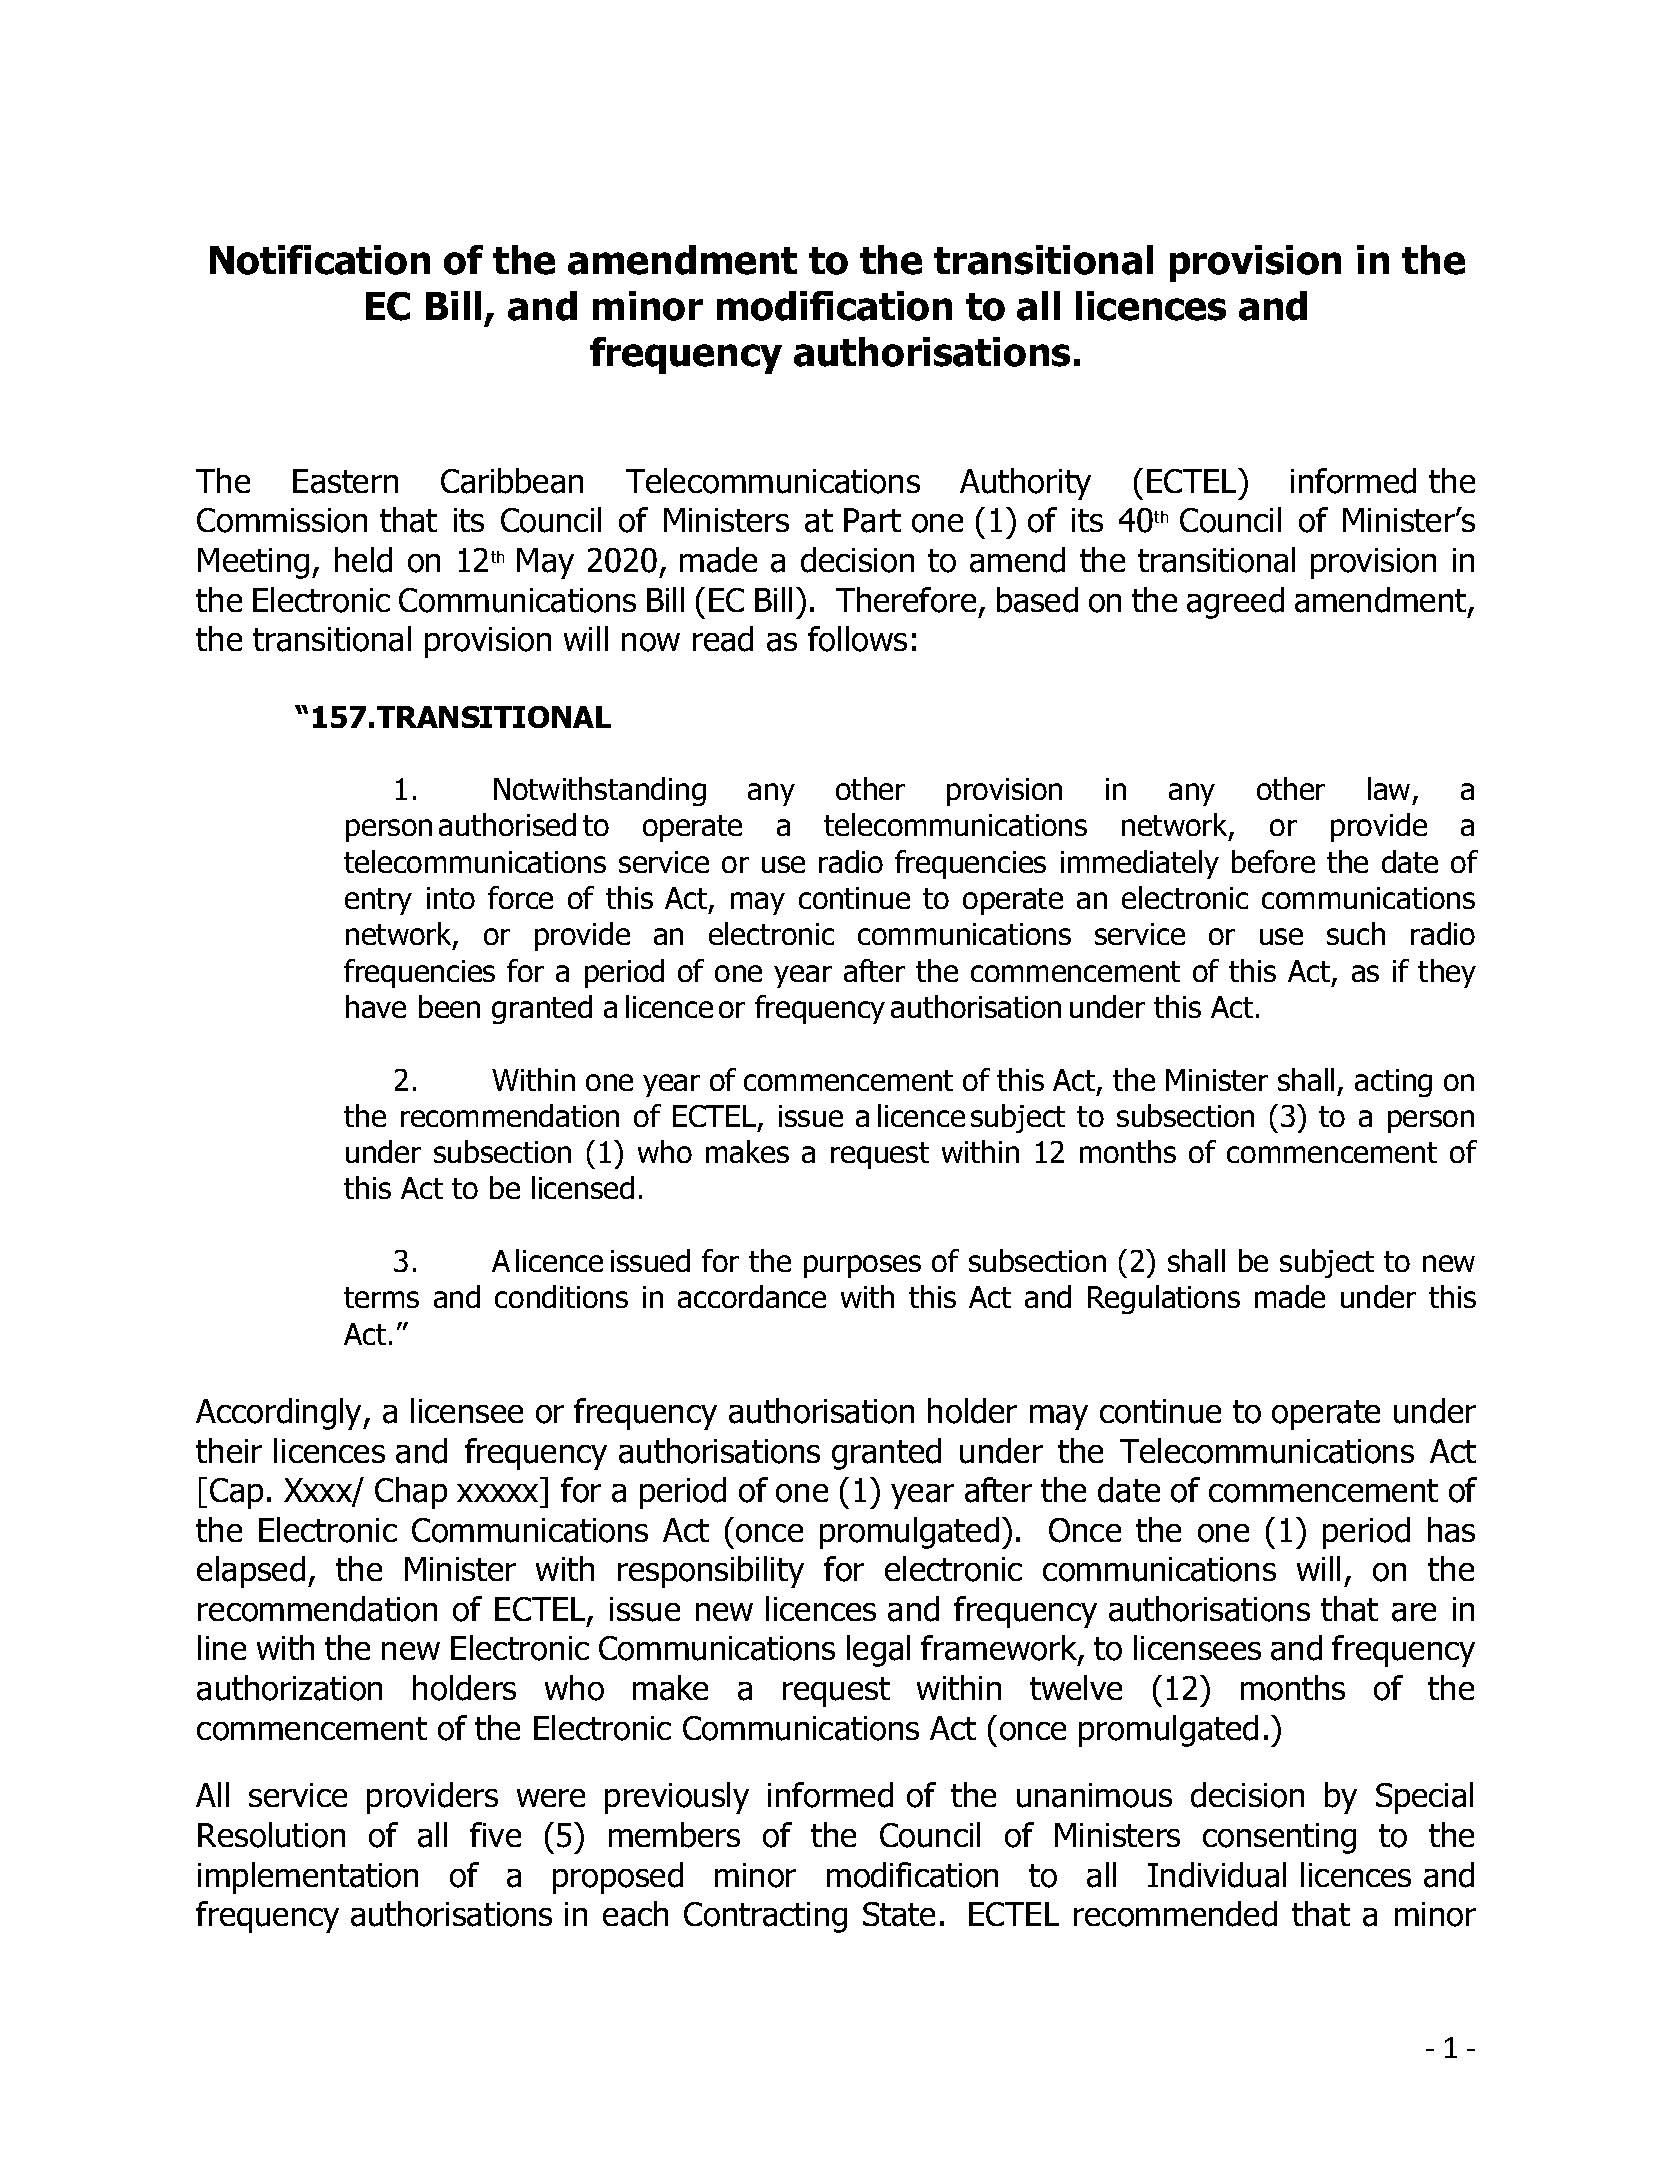 This screenshot has width=1673, height=2164. Describe the element at coordinates (1164, 1299) in the screenshot. I see `Regulations` at that location.
